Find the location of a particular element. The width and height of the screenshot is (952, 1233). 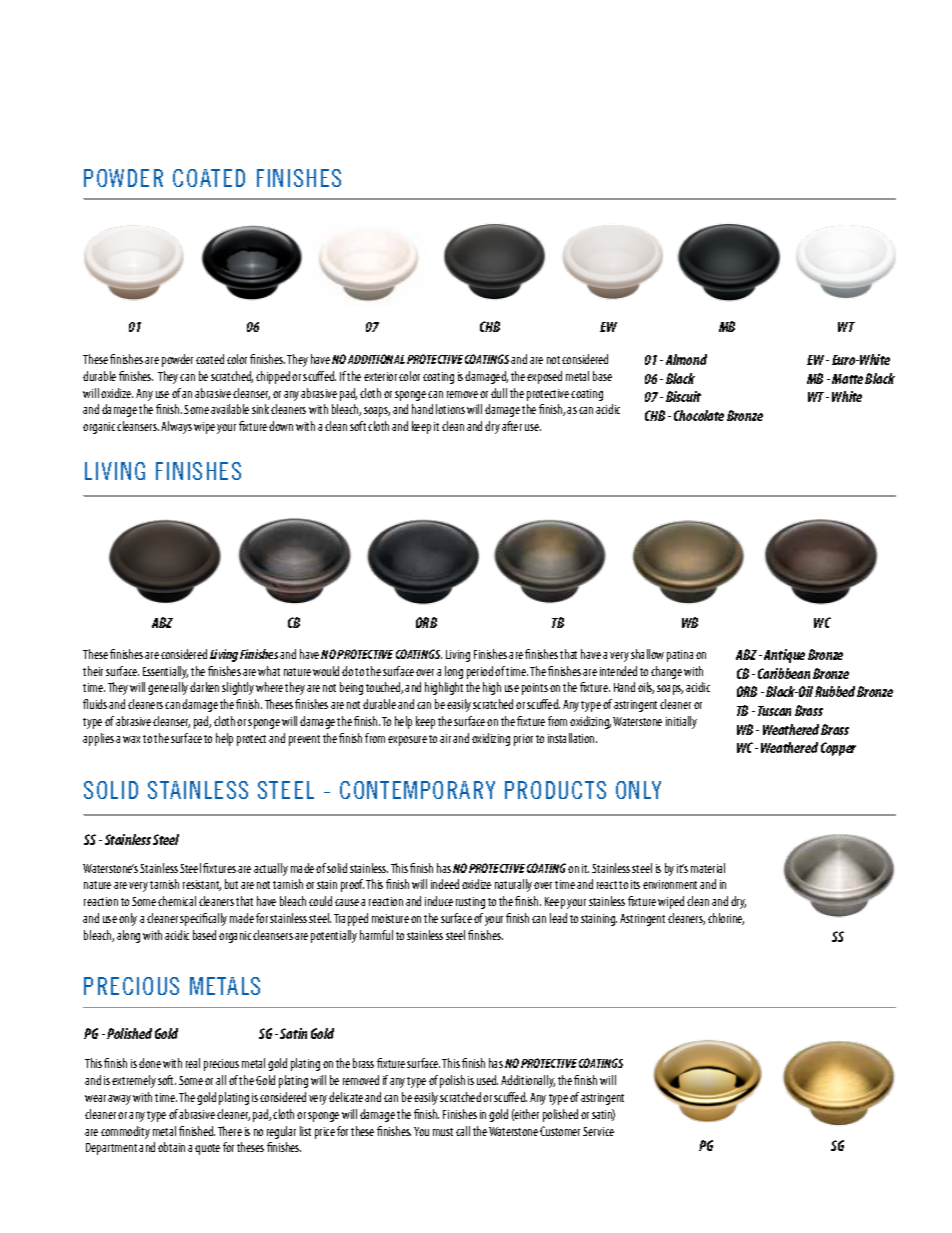

obtain is located at coordinates (171, 1147).
